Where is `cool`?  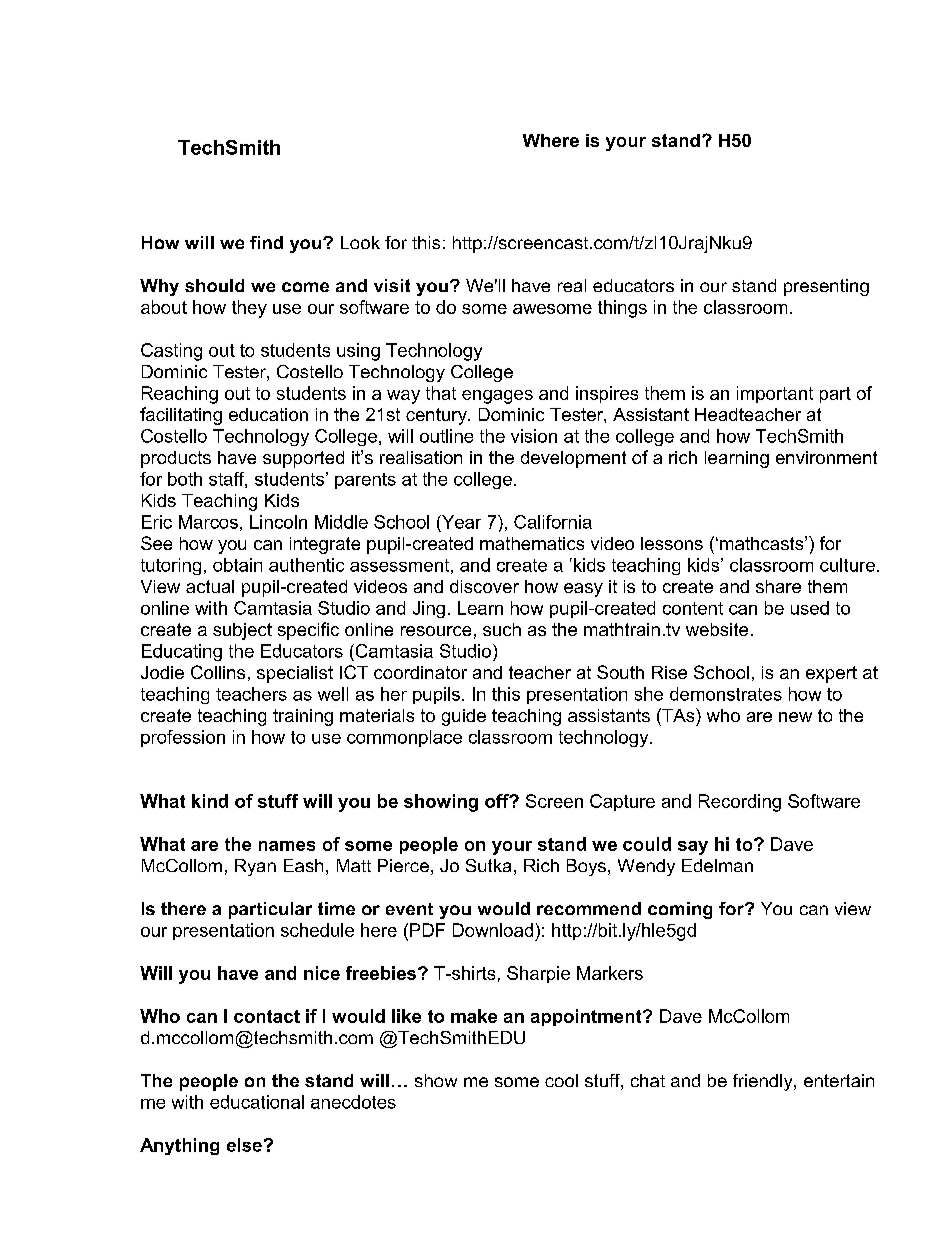
cool is located at coordinates (561, 1080).
